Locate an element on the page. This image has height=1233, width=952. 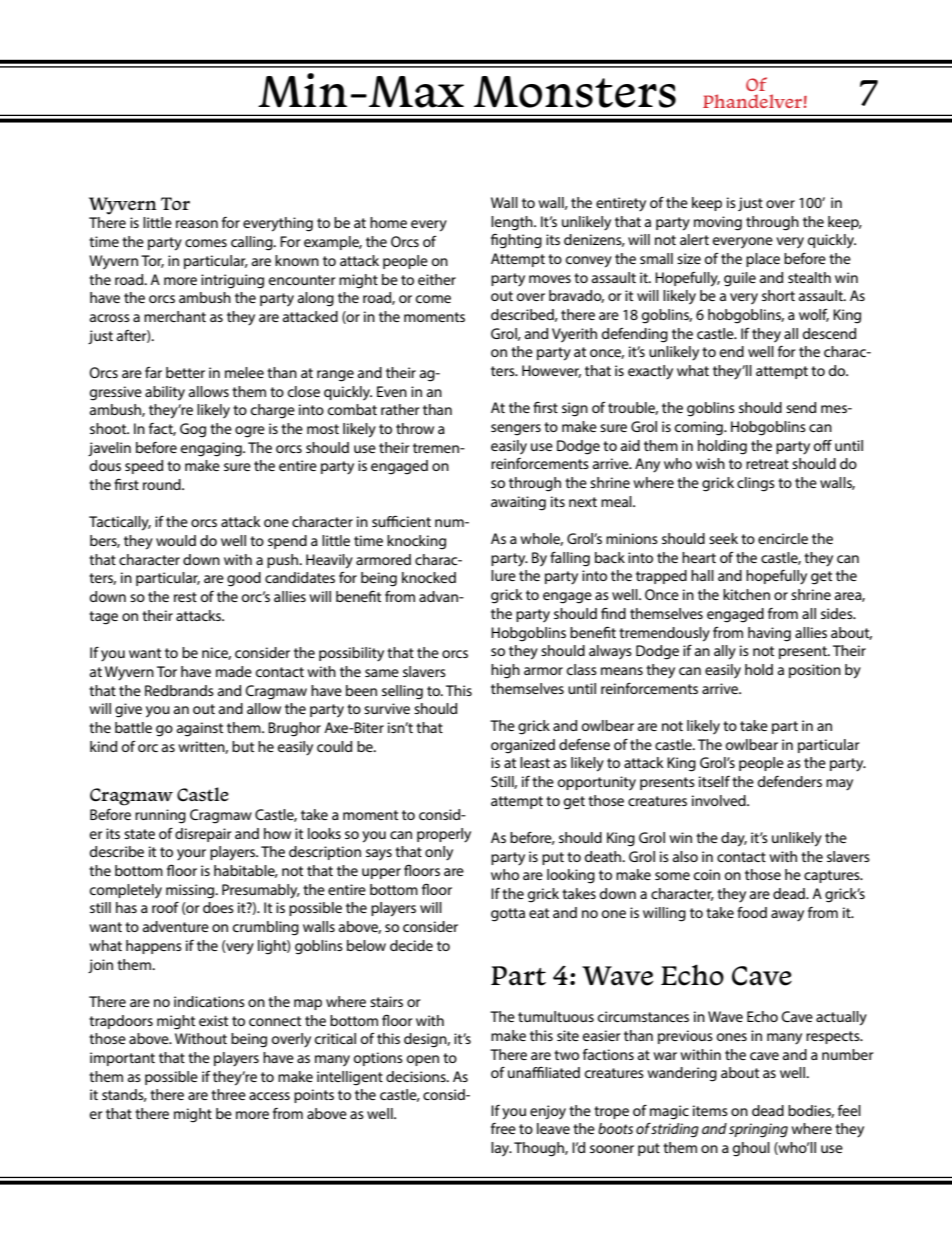
three is located at coordinates (228, 1094).
